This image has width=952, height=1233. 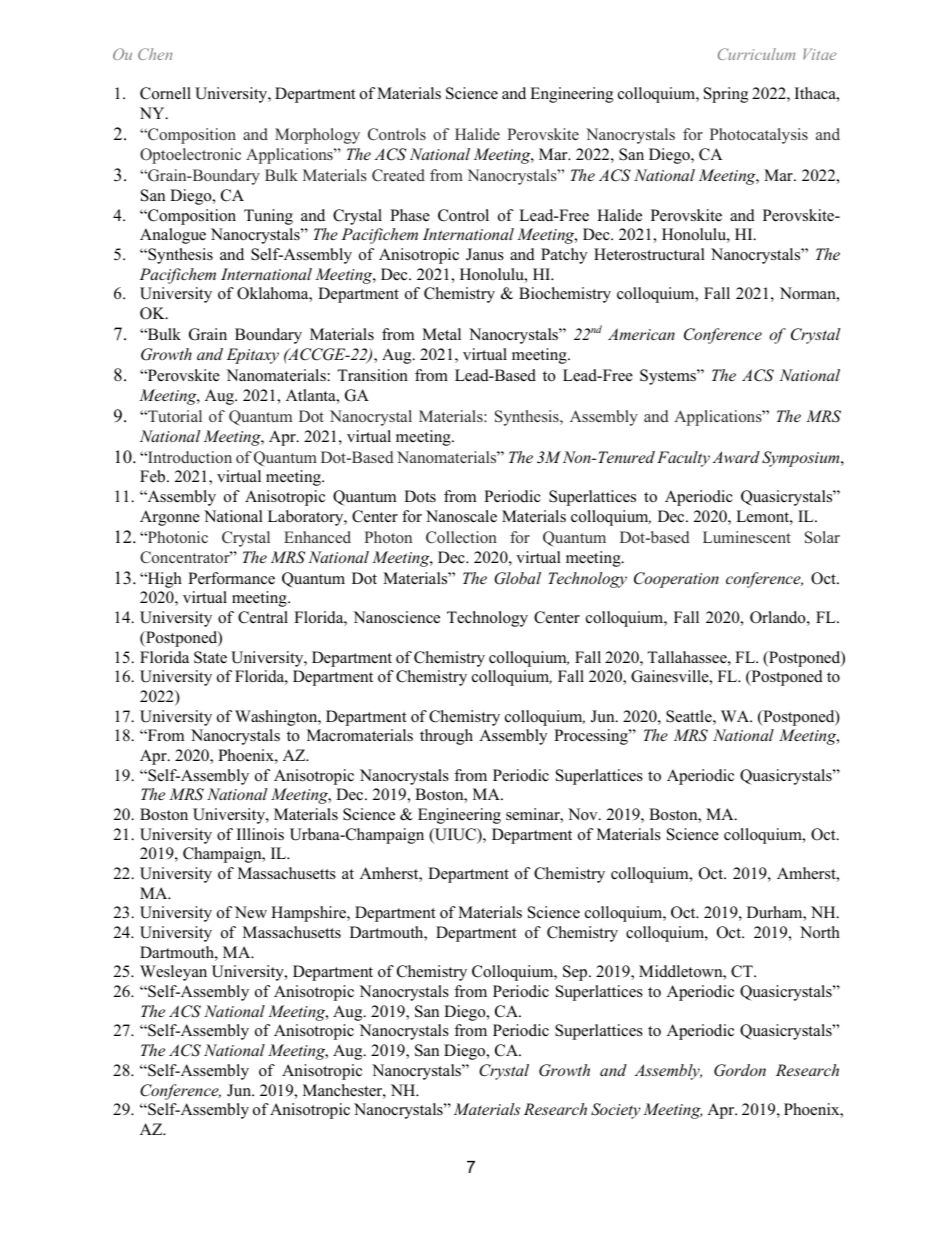 What do you see at coordinates (398, 175) in the image?
I see `Created` at bounding box center [398, 175].
